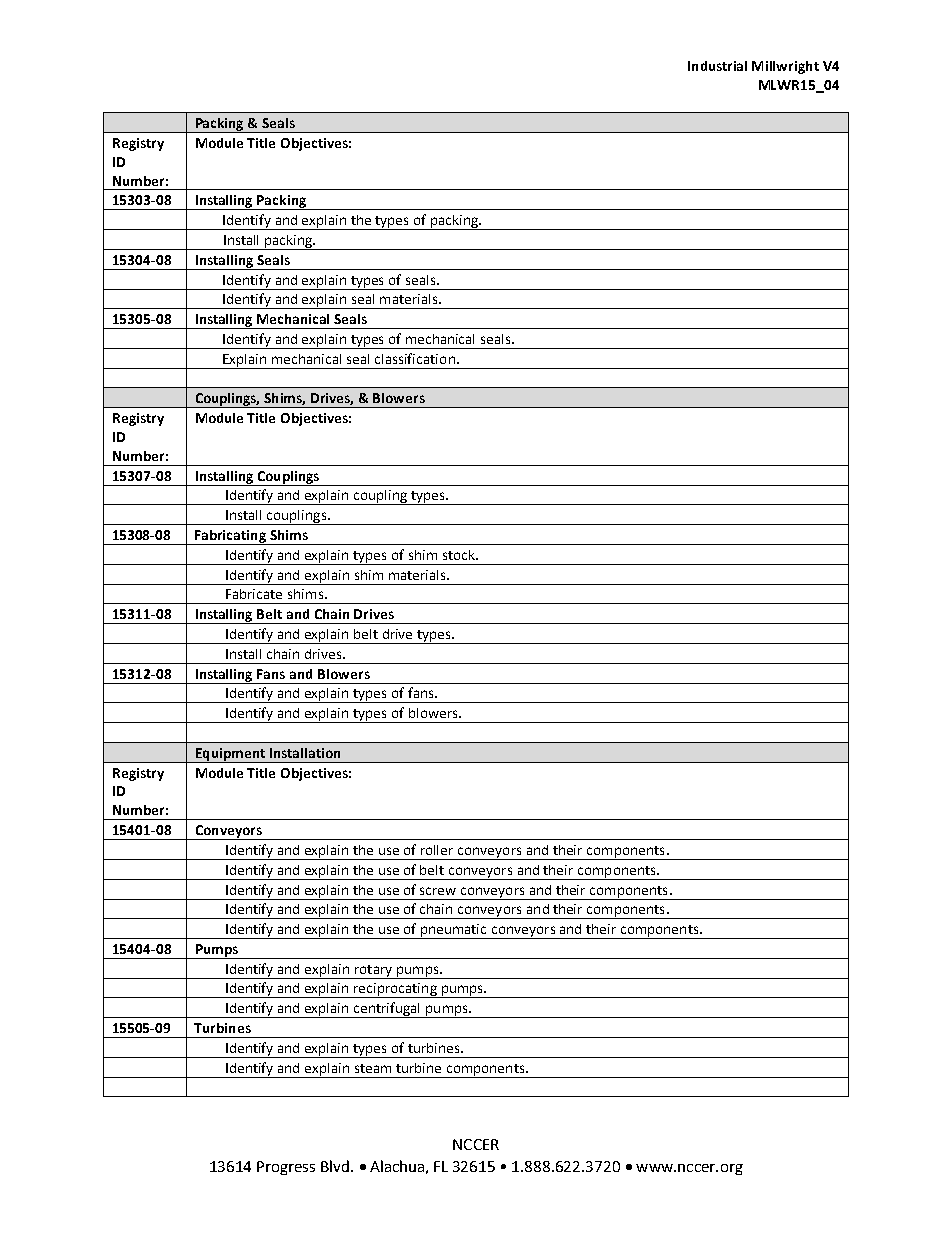 This image has width=952, height=1233. What do you see at coordinates (437, 850) in the image?
I see `roller` at bounding box center [437, 850].
